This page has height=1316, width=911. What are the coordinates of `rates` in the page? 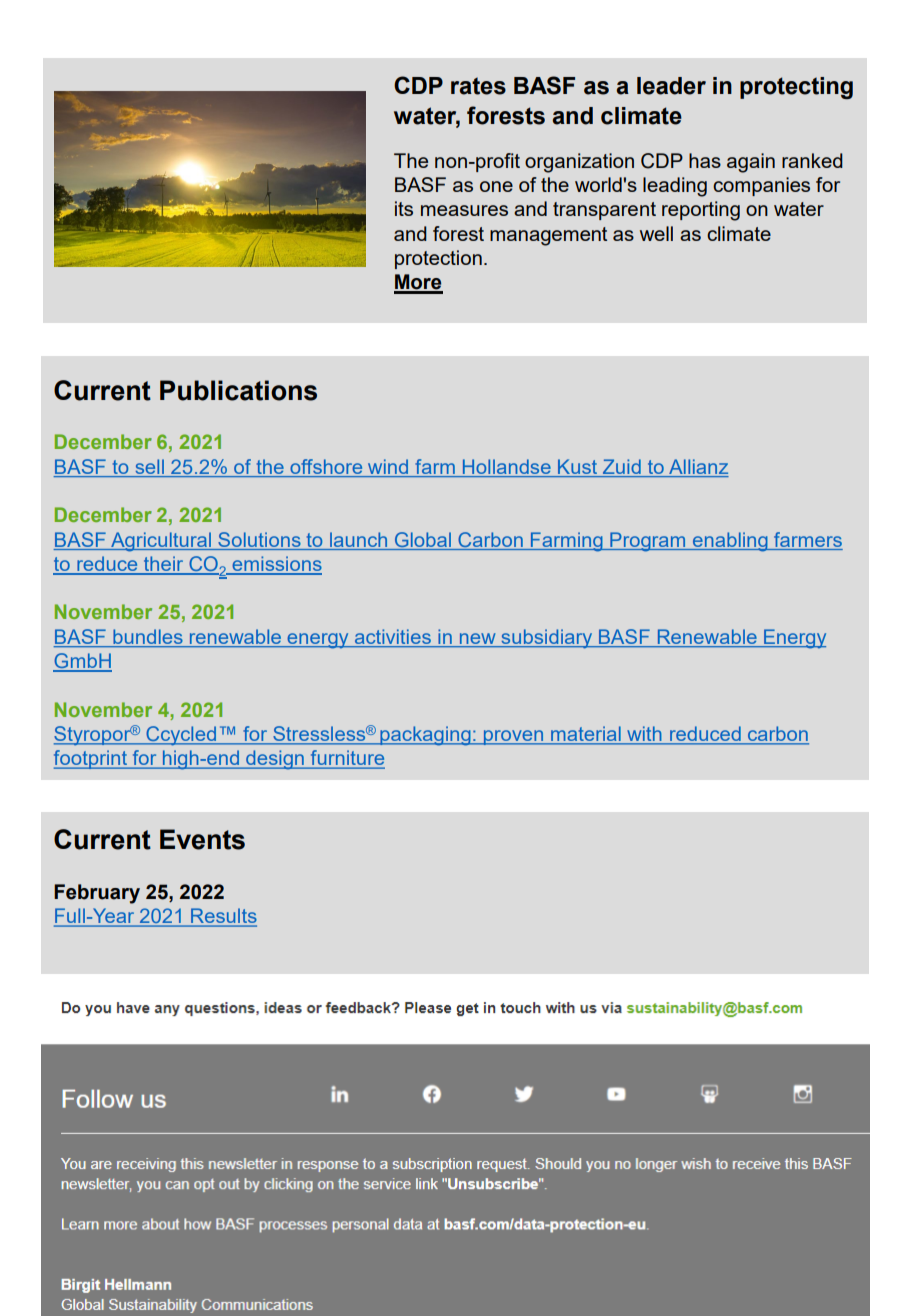 It's located at (478, 86).
